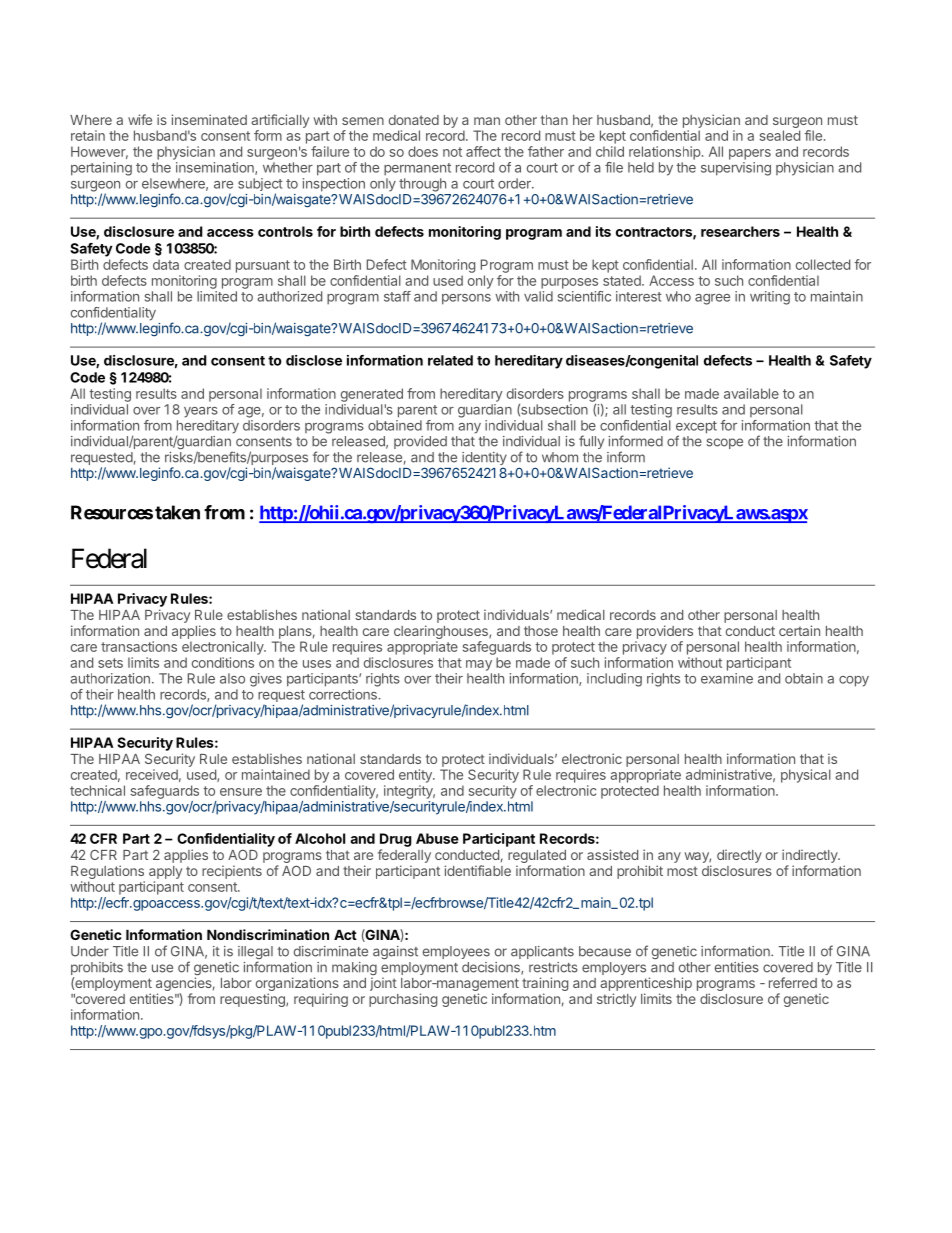 This document has height=1233, width=952. Describe the element at coordinates (216, 168) in the document. I see `insemination` at that location.
